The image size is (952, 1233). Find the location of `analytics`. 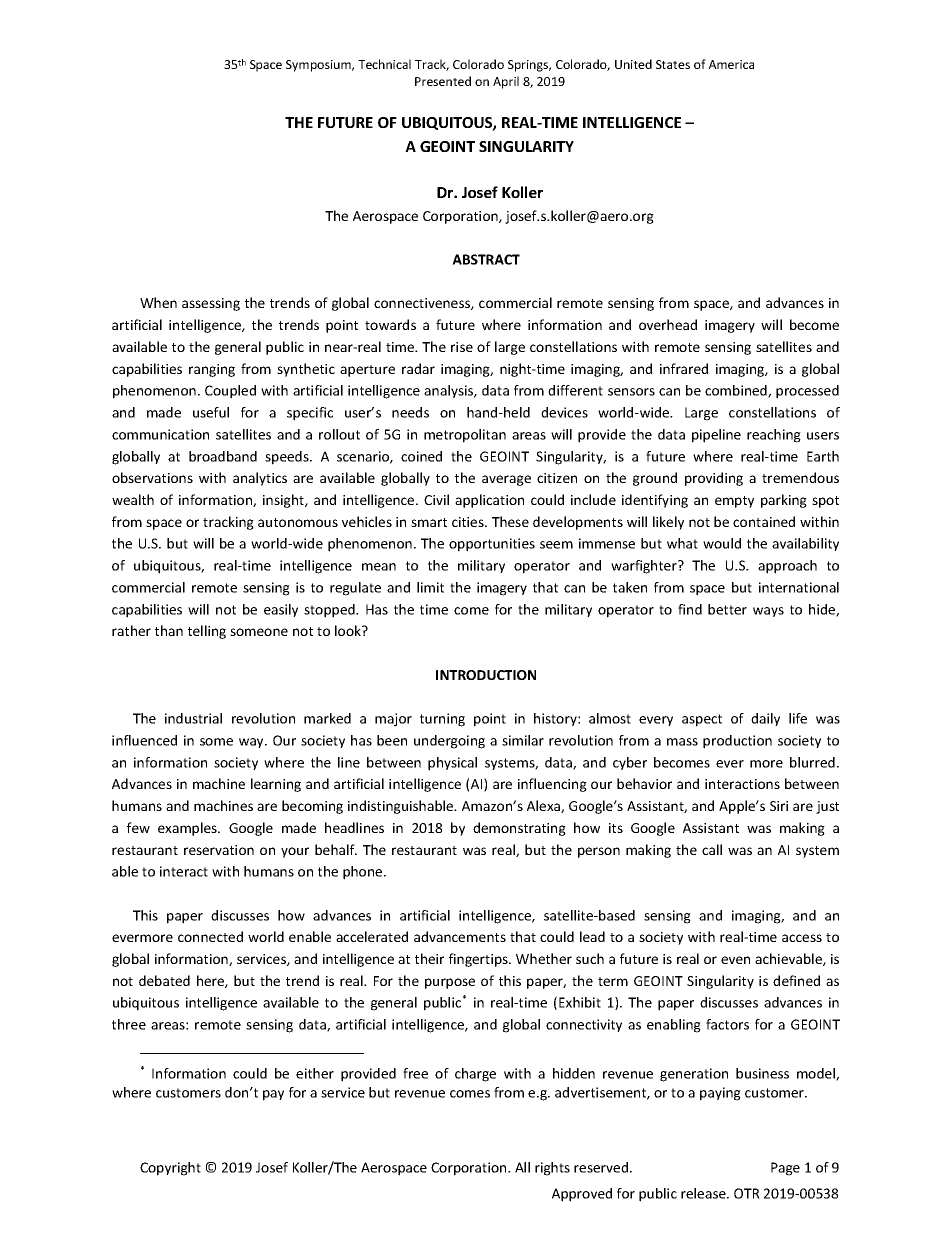

analytics is located at coordinates (260, 479).
